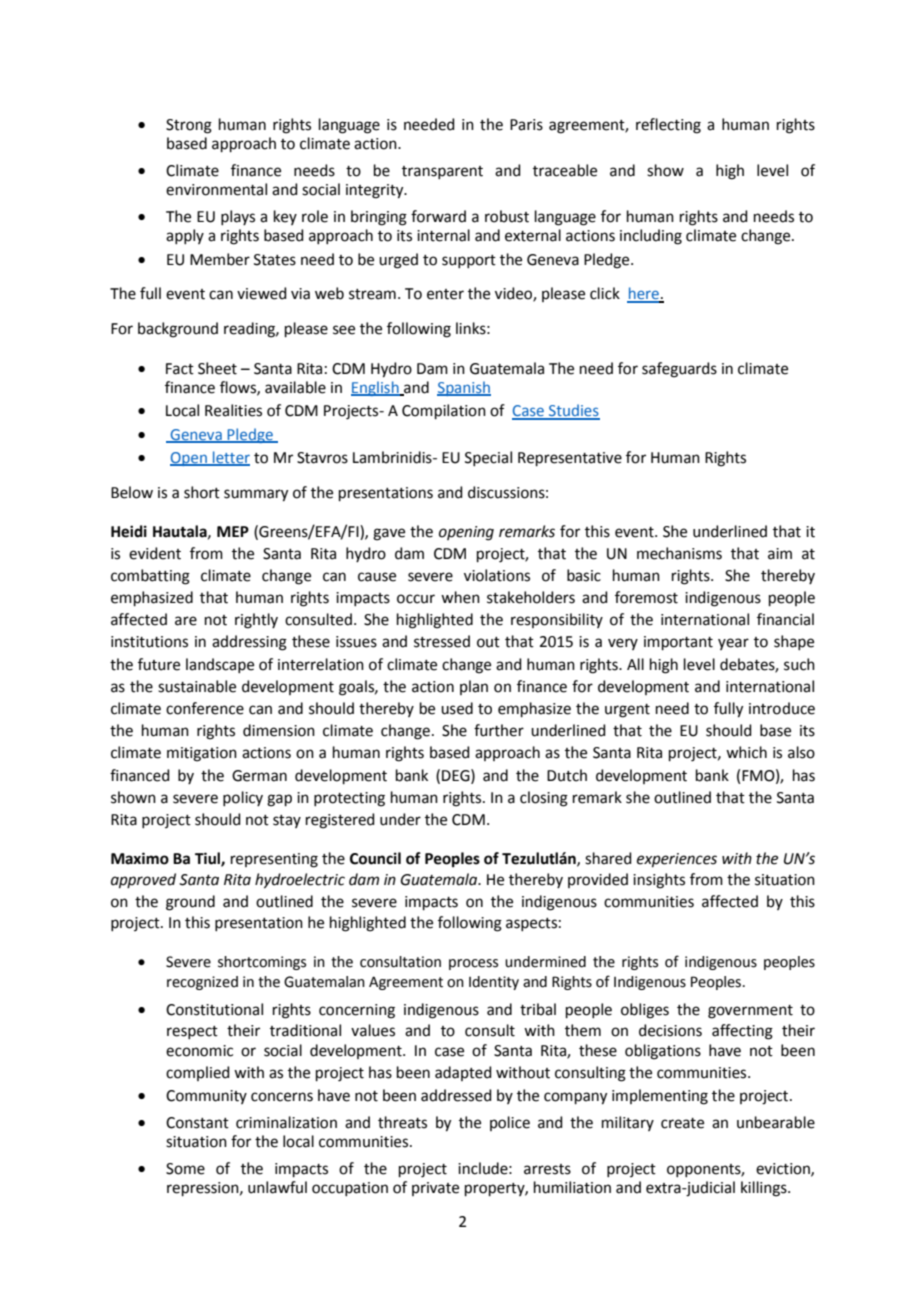 The height and width of the screenshot is (1308, 924). I want to click on Some, so click(185, 1169).
